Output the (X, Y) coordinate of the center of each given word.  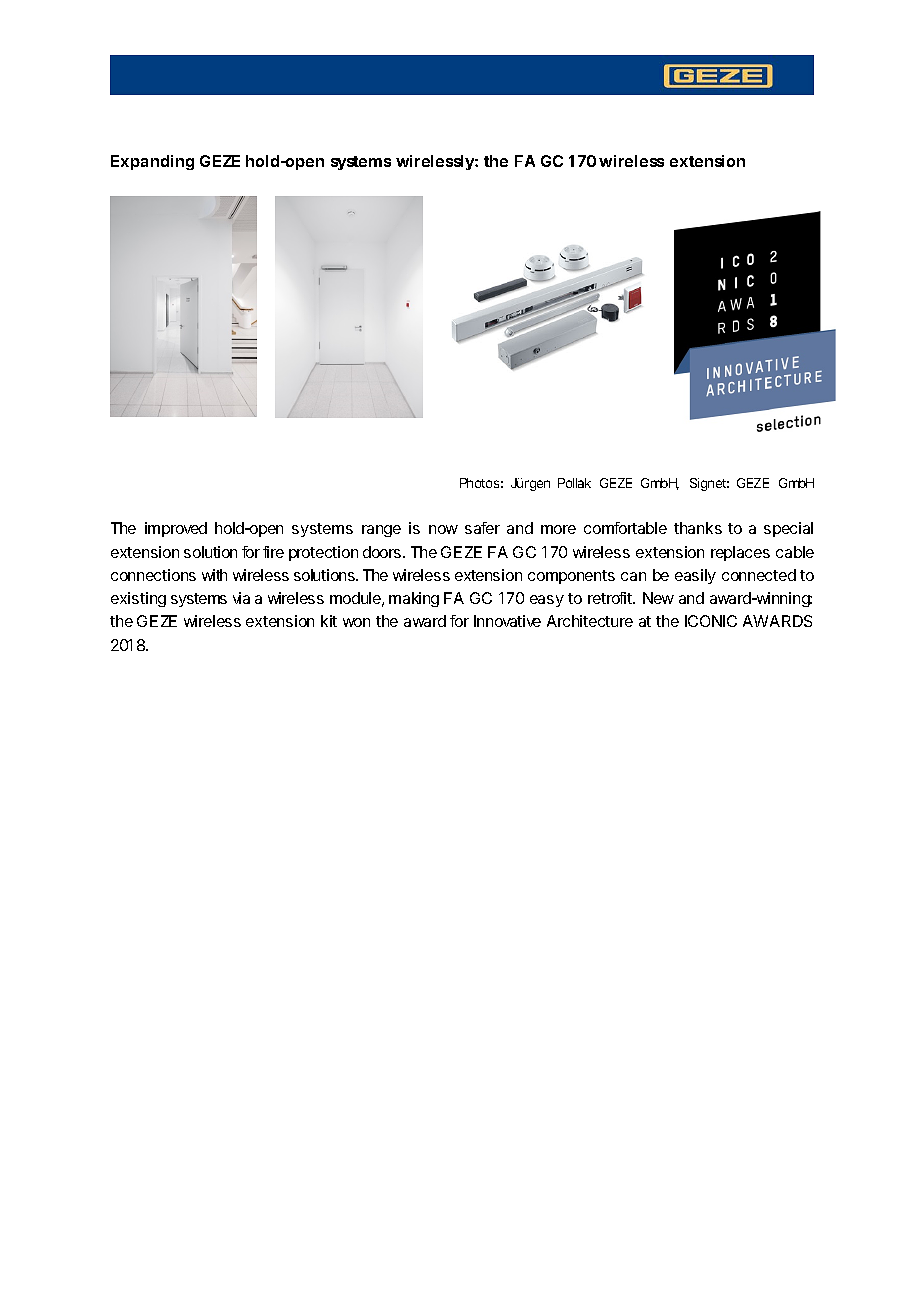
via (241, 598)
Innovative (507, 621)
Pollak (574, 483)
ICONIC (711, 621)
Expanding (152, 162)
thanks (698, 528)
